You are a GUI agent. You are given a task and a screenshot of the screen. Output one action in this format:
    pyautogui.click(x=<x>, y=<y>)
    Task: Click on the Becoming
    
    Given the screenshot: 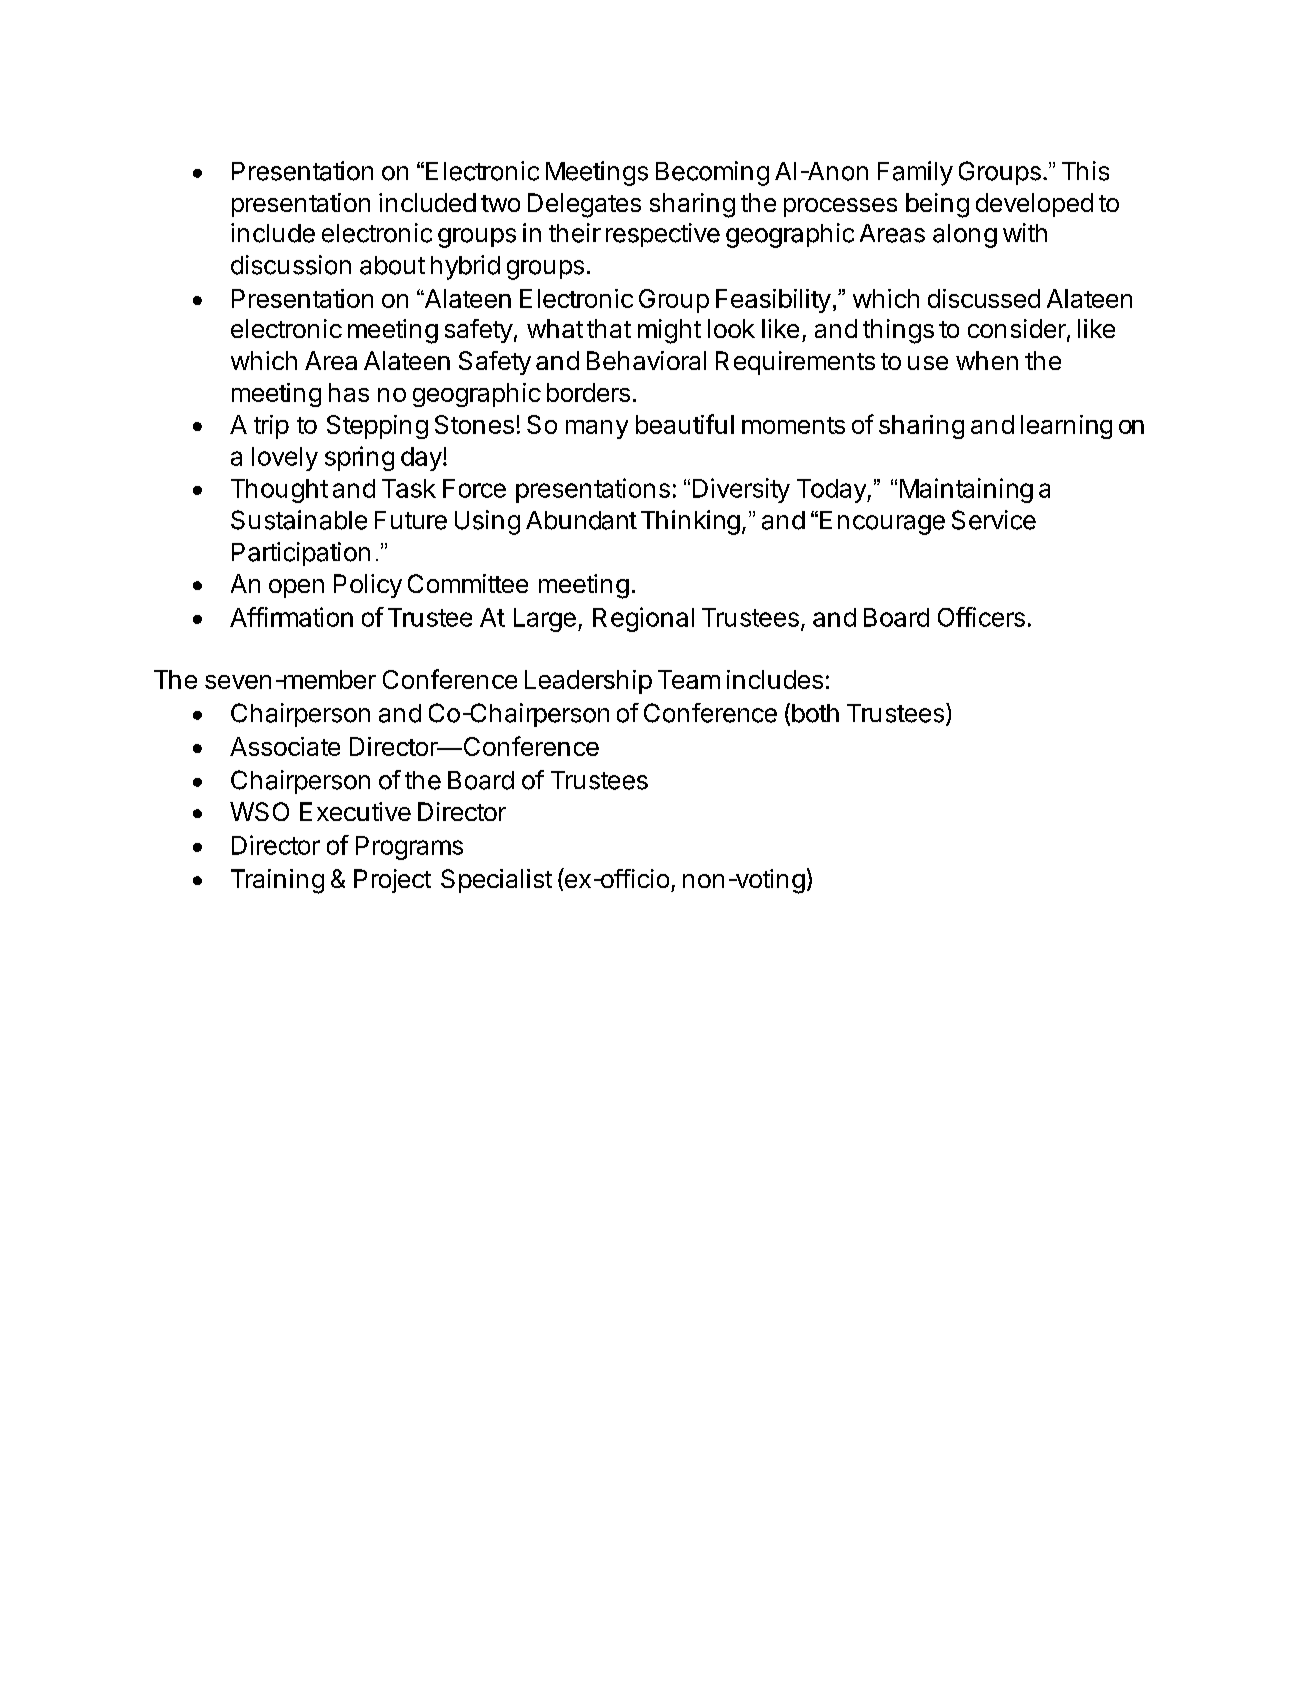 What is the action you would take?
    pyautogui.click(x=712, y=173)
